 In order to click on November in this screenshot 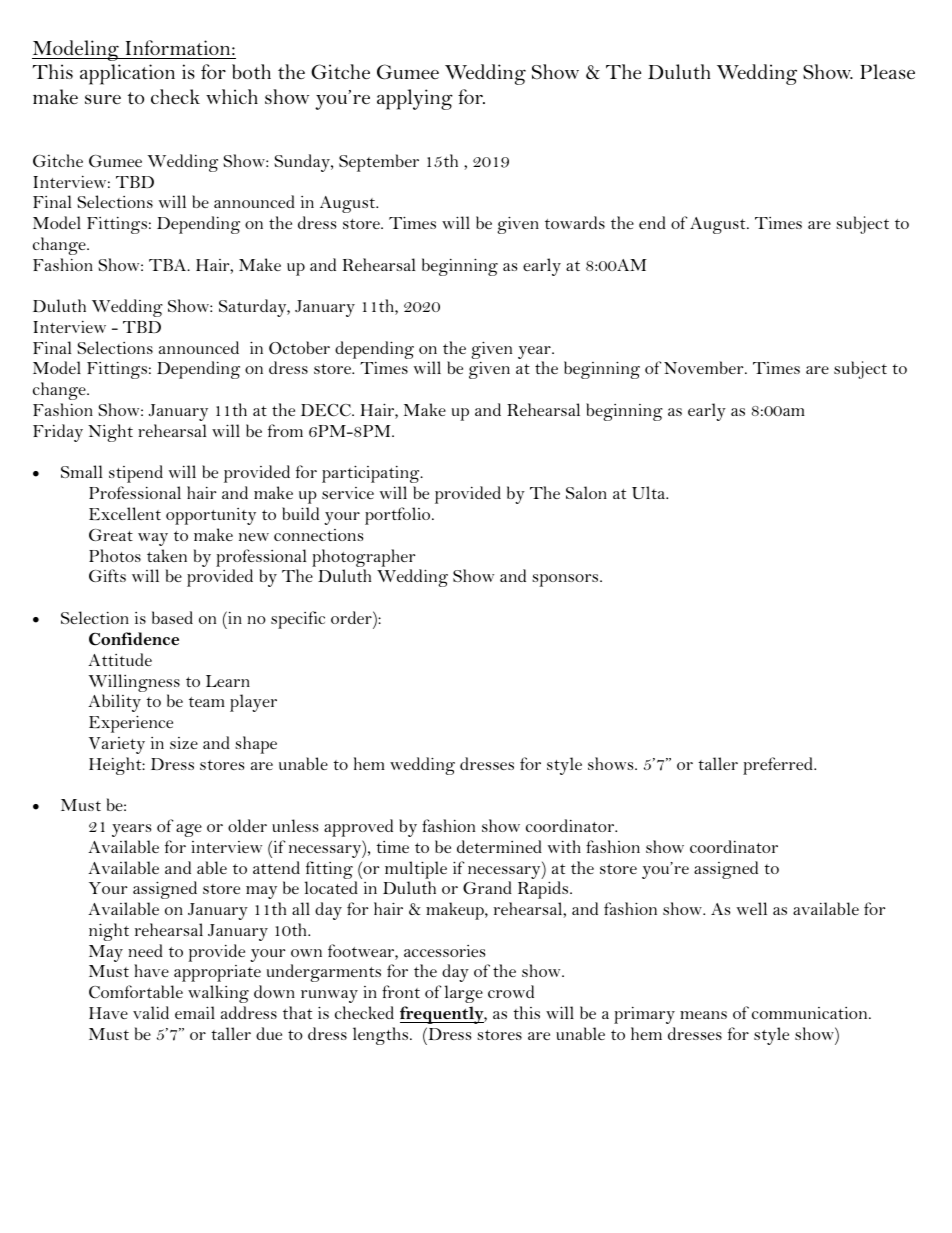, I will do `click(705, 367)`.
